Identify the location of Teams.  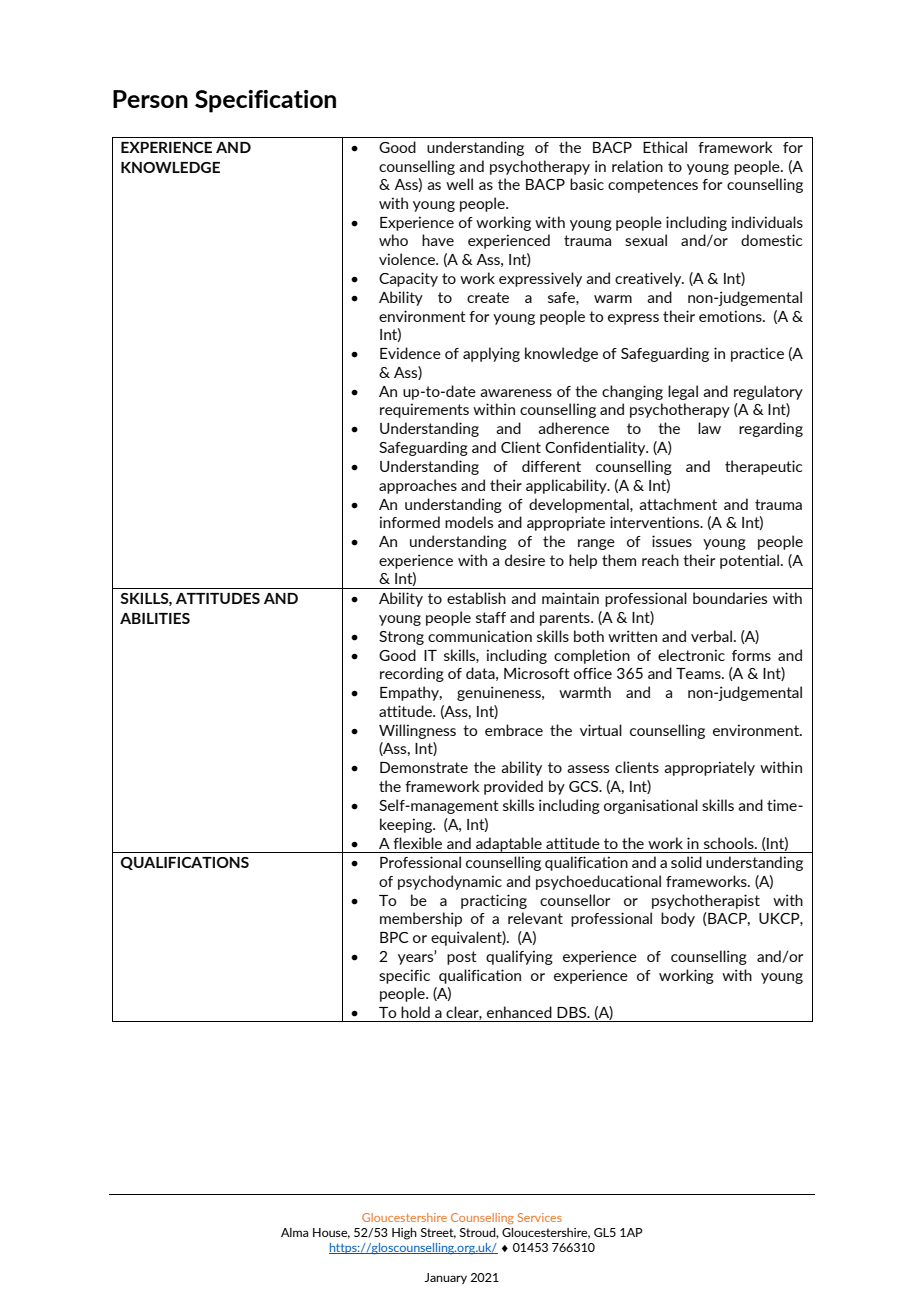
(699, 673).
